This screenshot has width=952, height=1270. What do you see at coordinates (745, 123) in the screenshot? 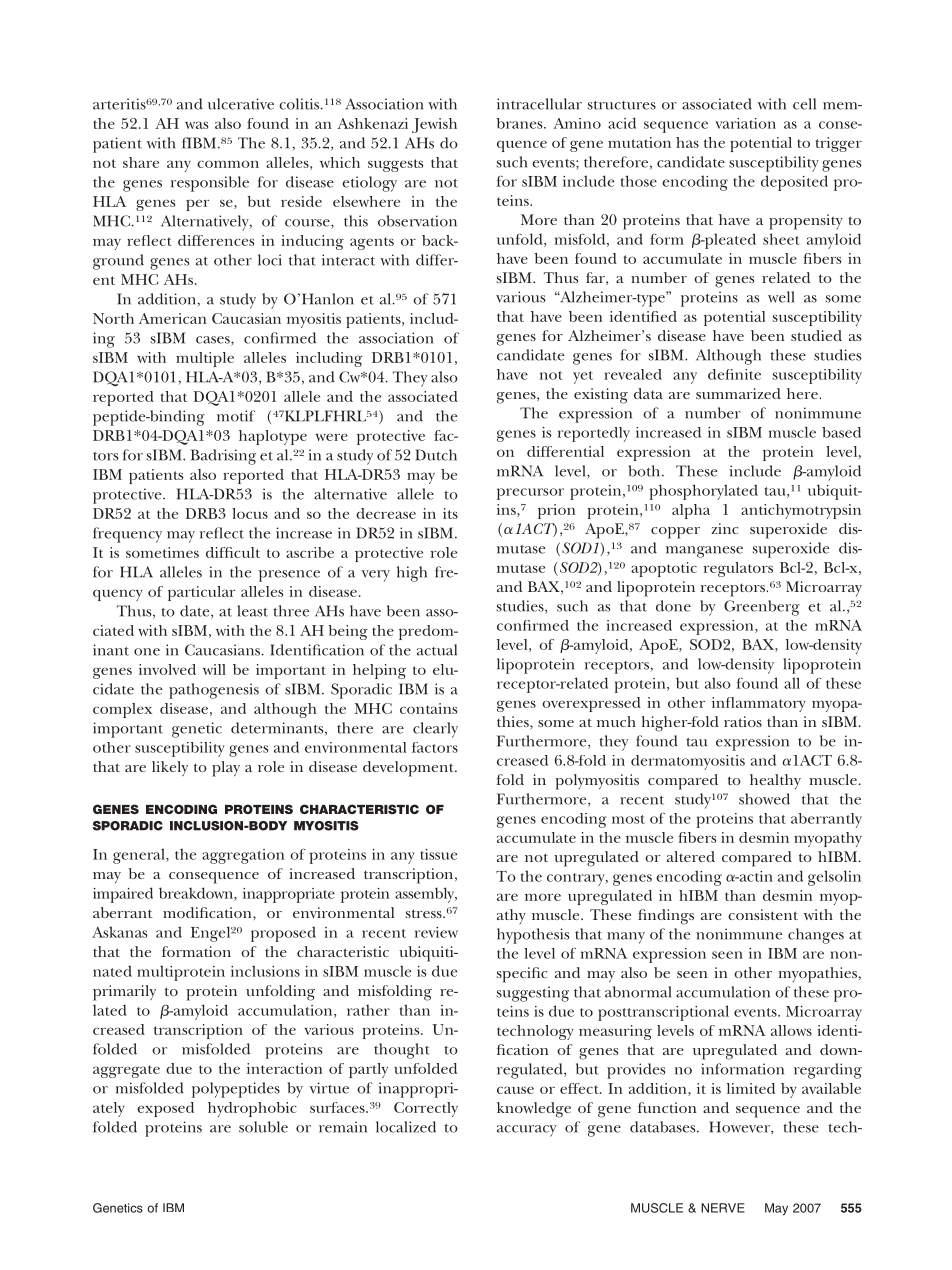
I see `variation` at bounding box center [745, 123].
